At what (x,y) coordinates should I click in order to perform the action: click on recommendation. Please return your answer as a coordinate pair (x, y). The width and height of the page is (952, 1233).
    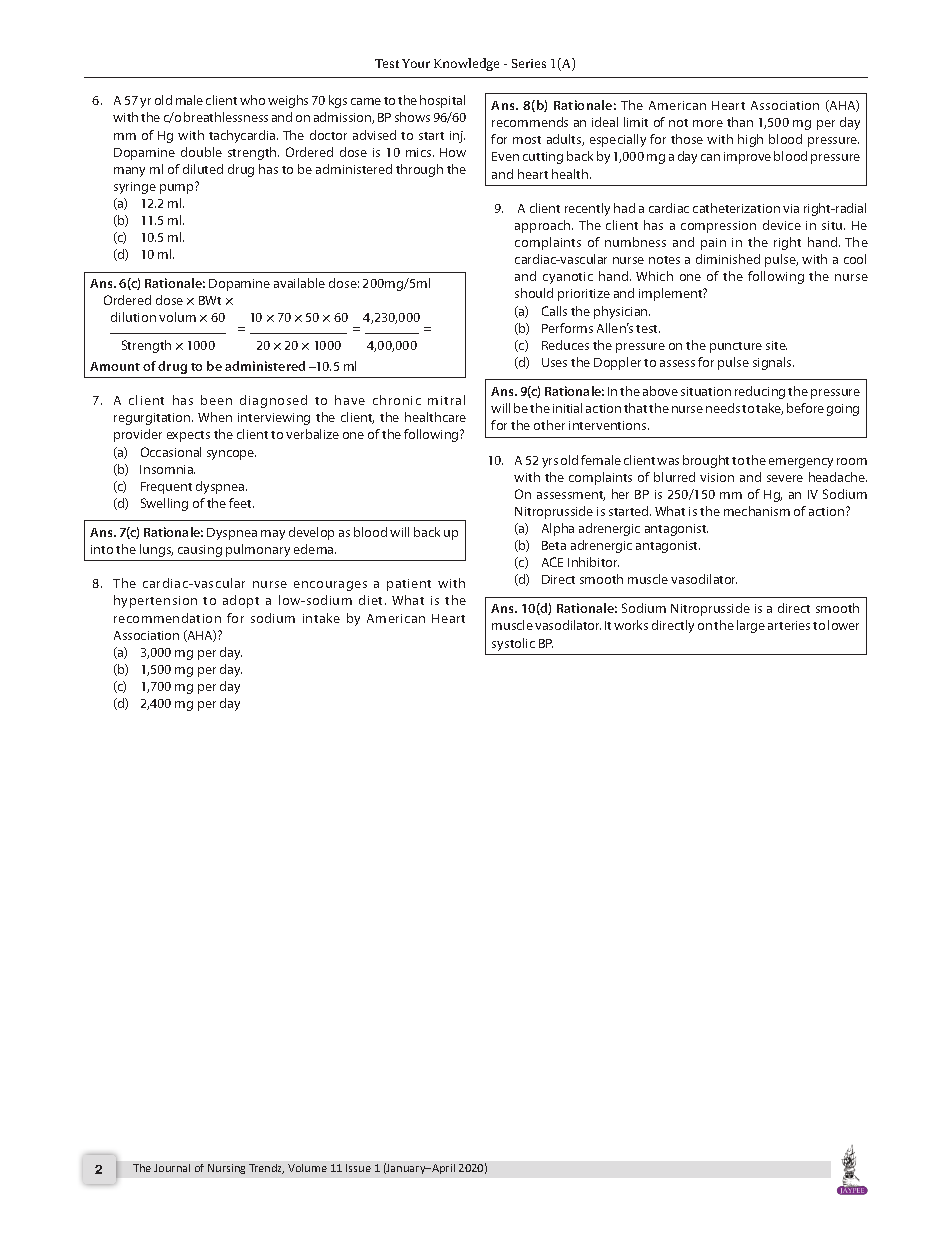
    Looking at the image, I should click on (167, 618).
